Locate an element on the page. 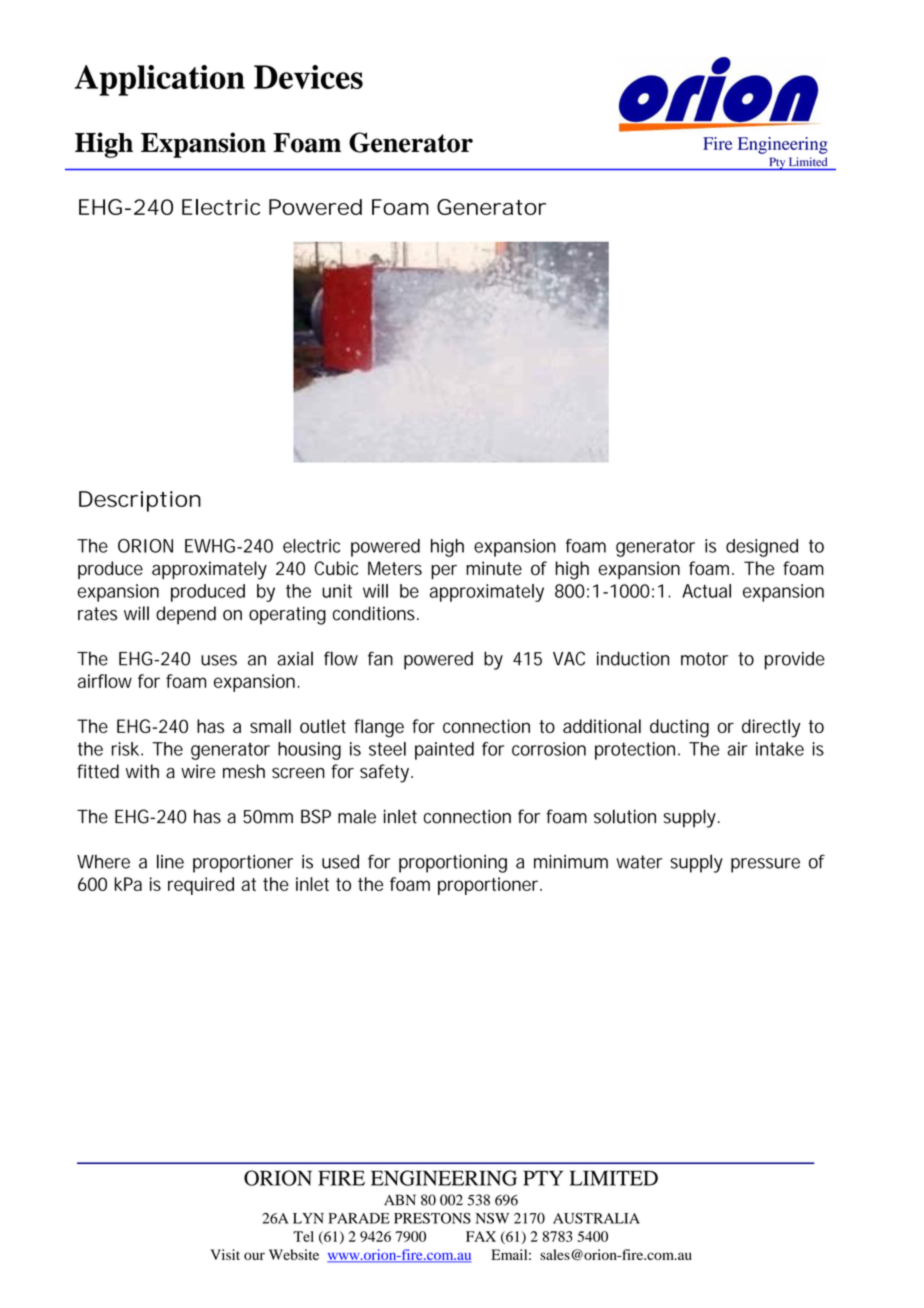 This image has width=924, height=1308. designed is located at coordinates (762, 548).
